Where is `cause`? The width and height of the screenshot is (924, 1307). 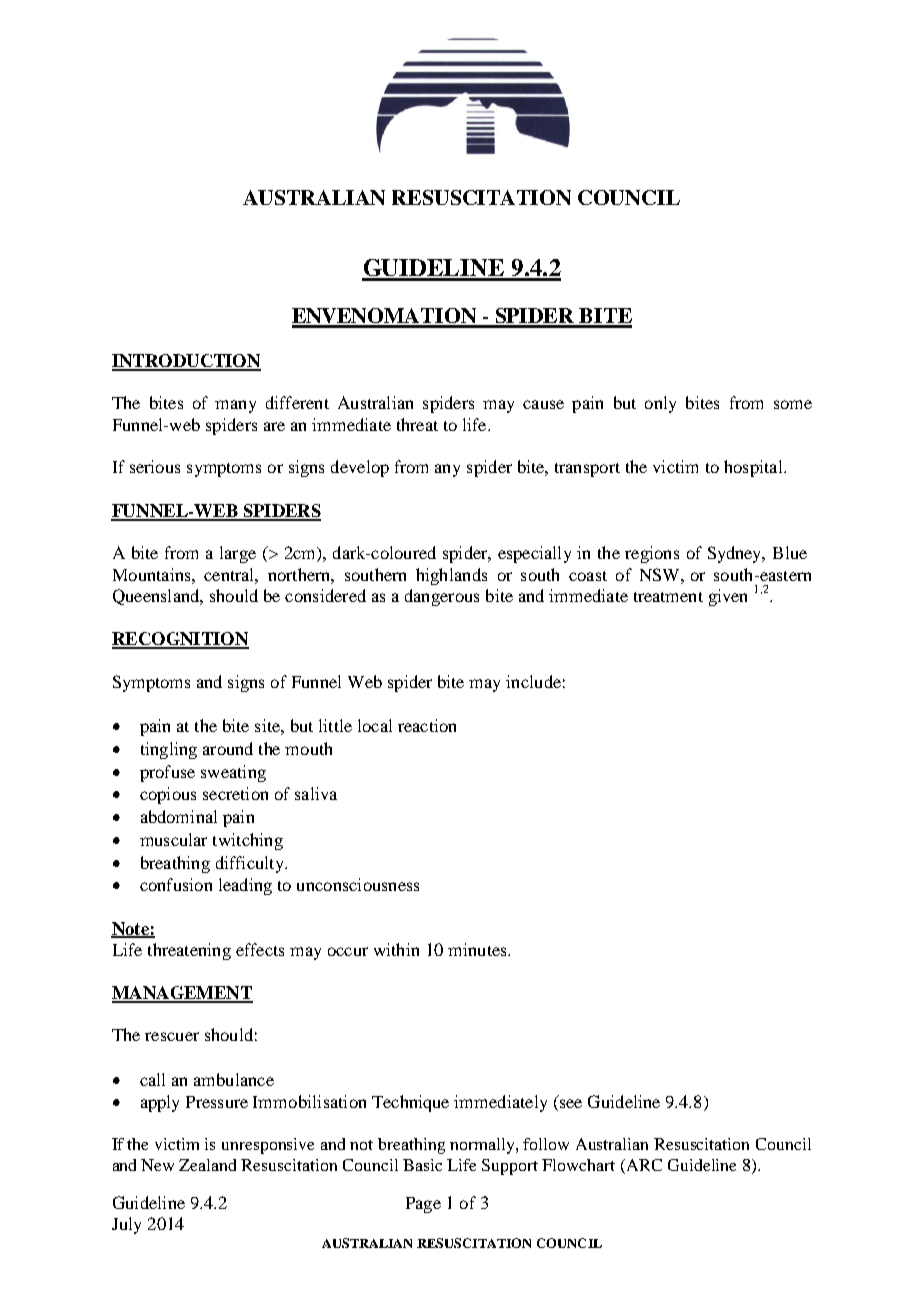 cause is located at coordinates (543, 404).
